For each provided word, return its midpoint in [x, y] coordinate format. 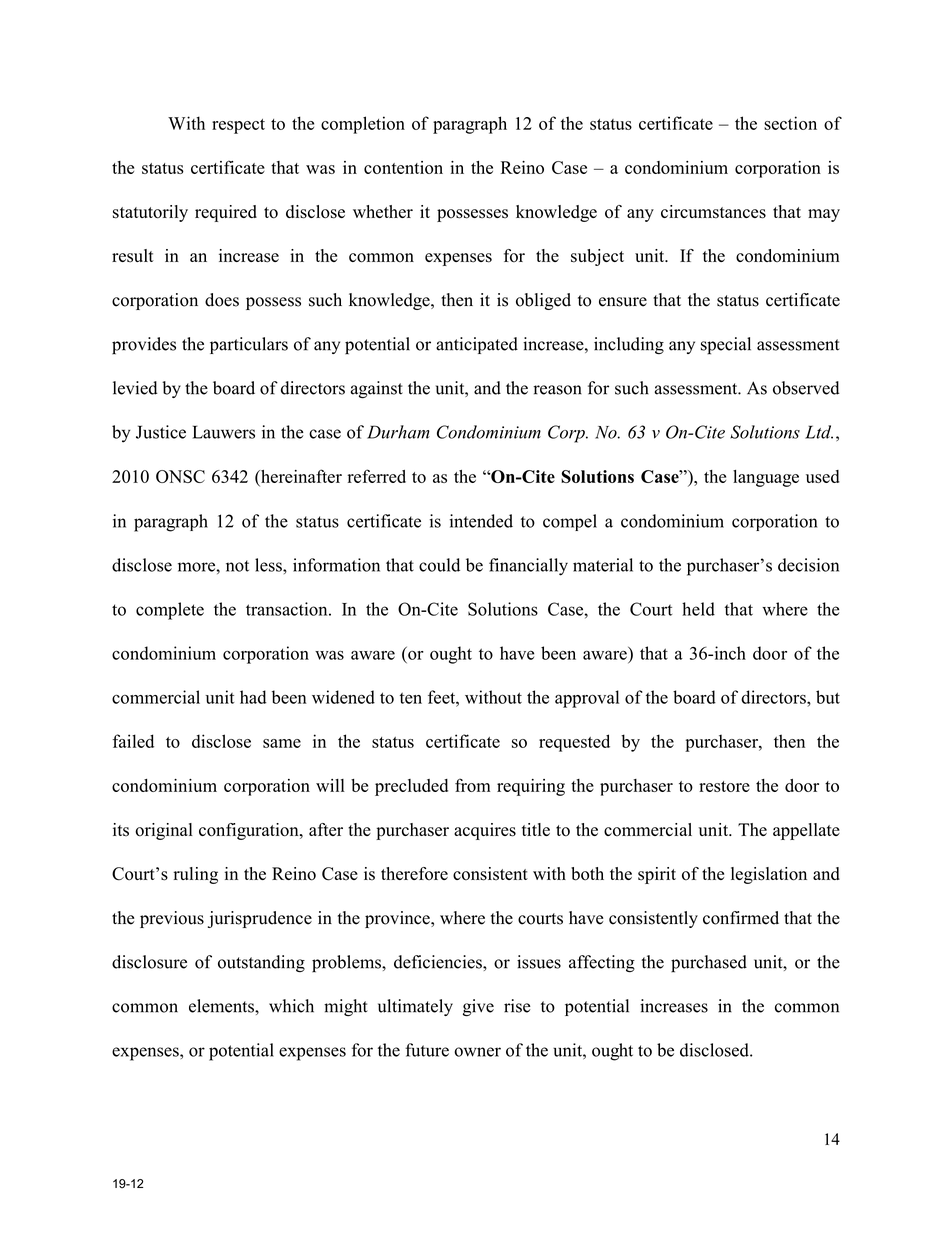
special [726, 346]
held [698, 609]
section [790, 123]
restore [724, 786]
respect [238, 126]
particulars [249, 345]
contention [403, 167]
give [478, 1008]
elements [222, 1006]
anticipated [477, 345]
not [237, 566]
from [472, 785]
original [164, 831]
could [439, 565]
